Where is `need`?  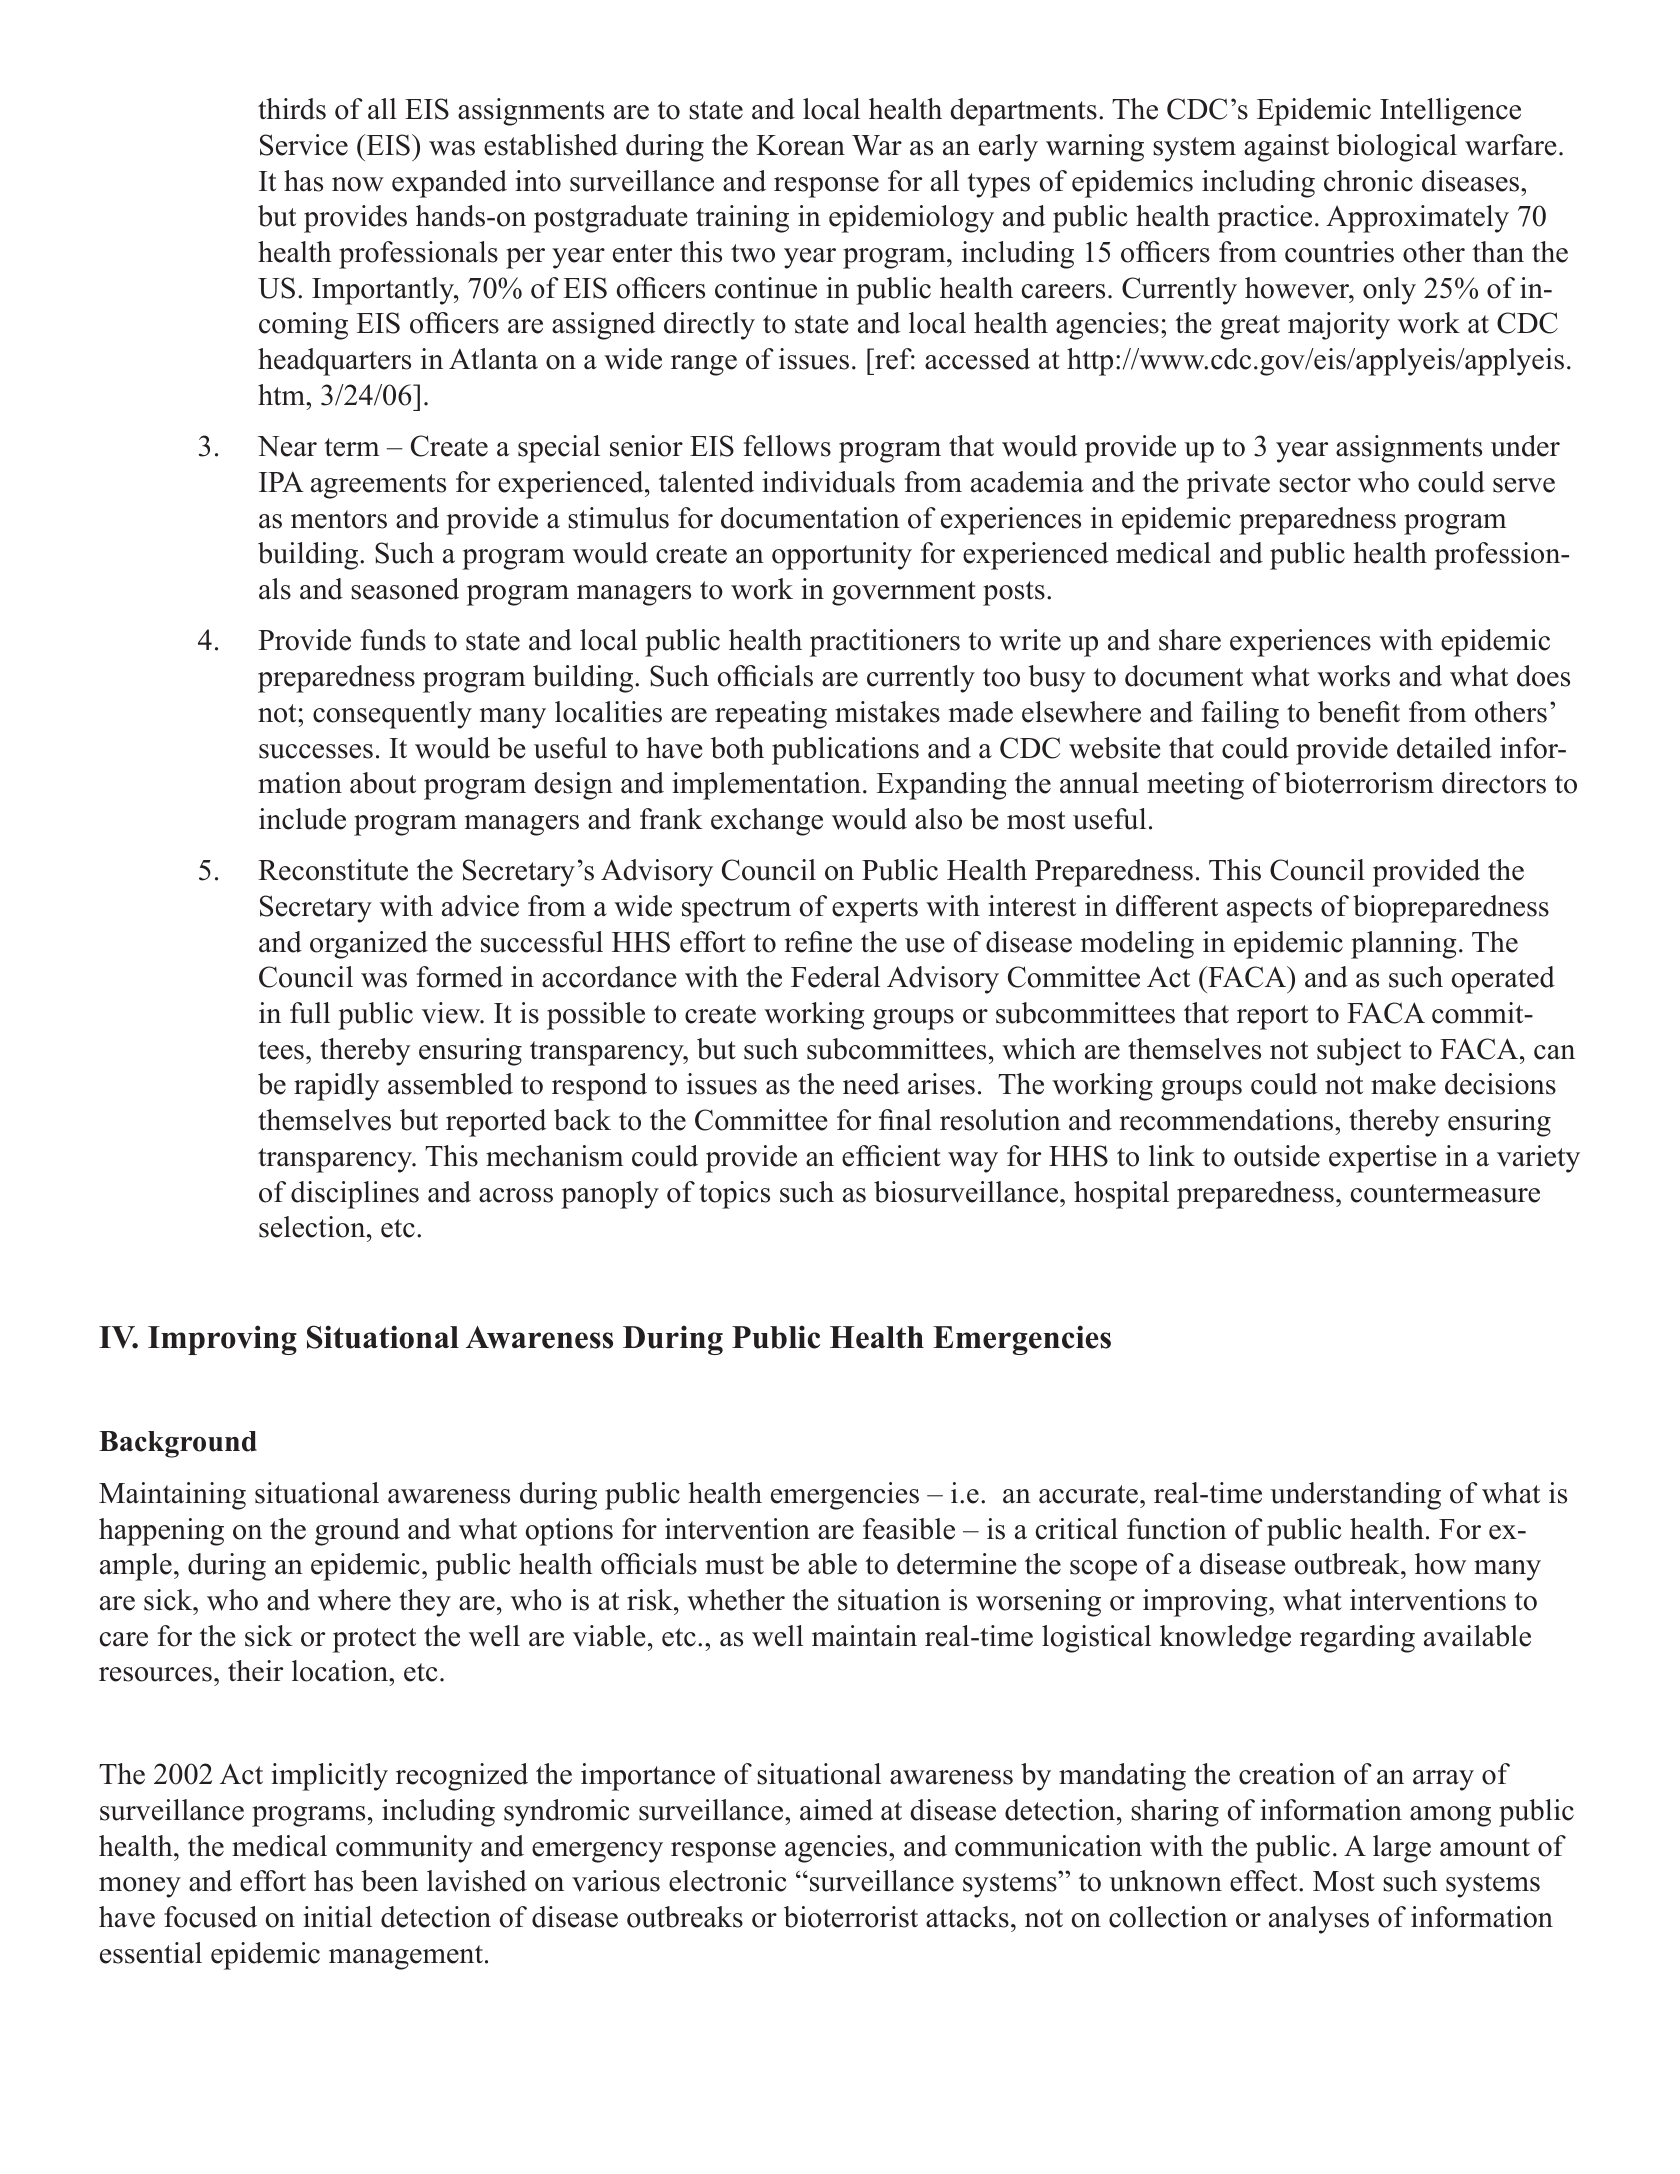 need is located at coordinates (871, 1084).
